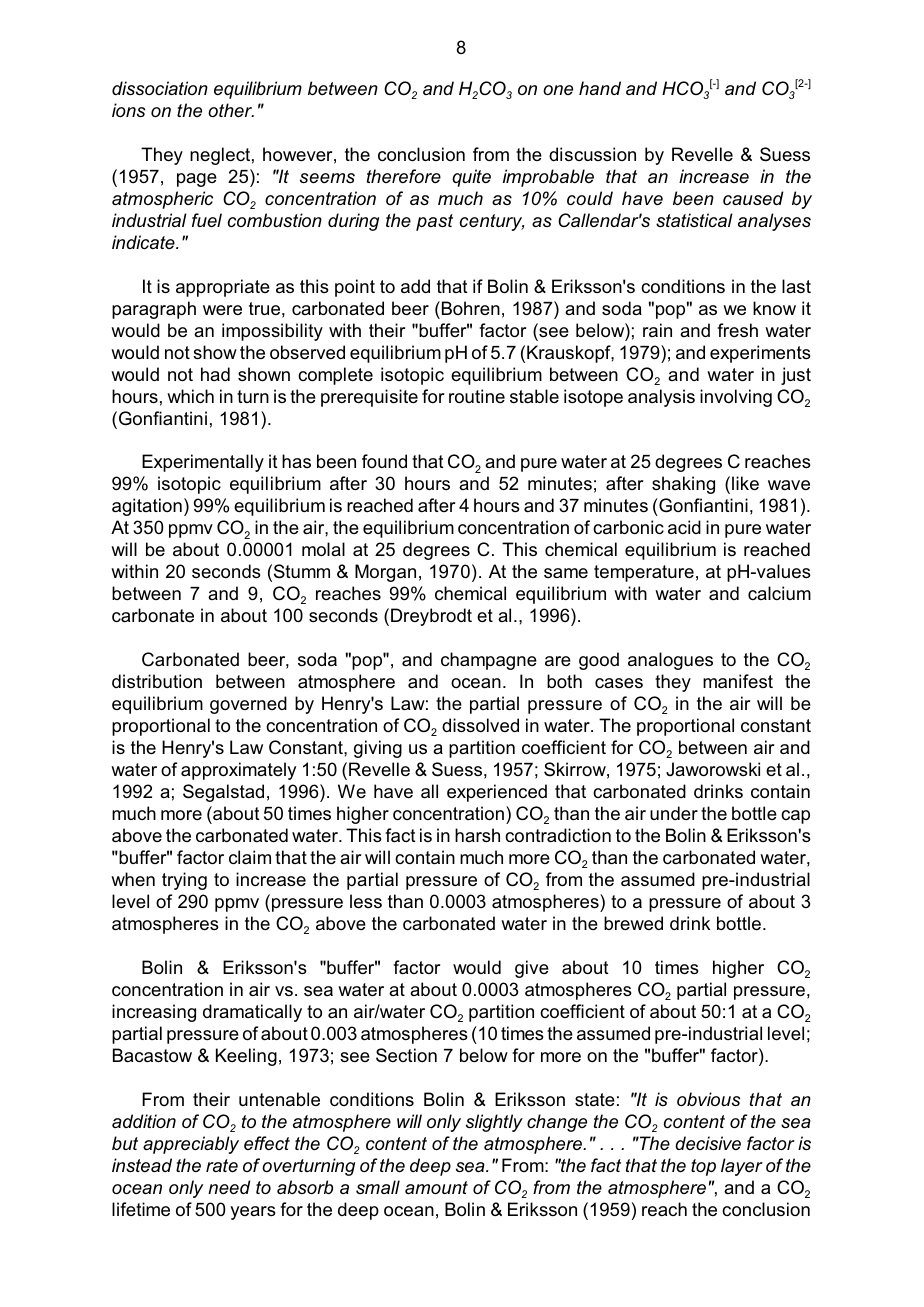 This screenshot has height=1307, width=924. I want to click on quite, so click(471, 178).
